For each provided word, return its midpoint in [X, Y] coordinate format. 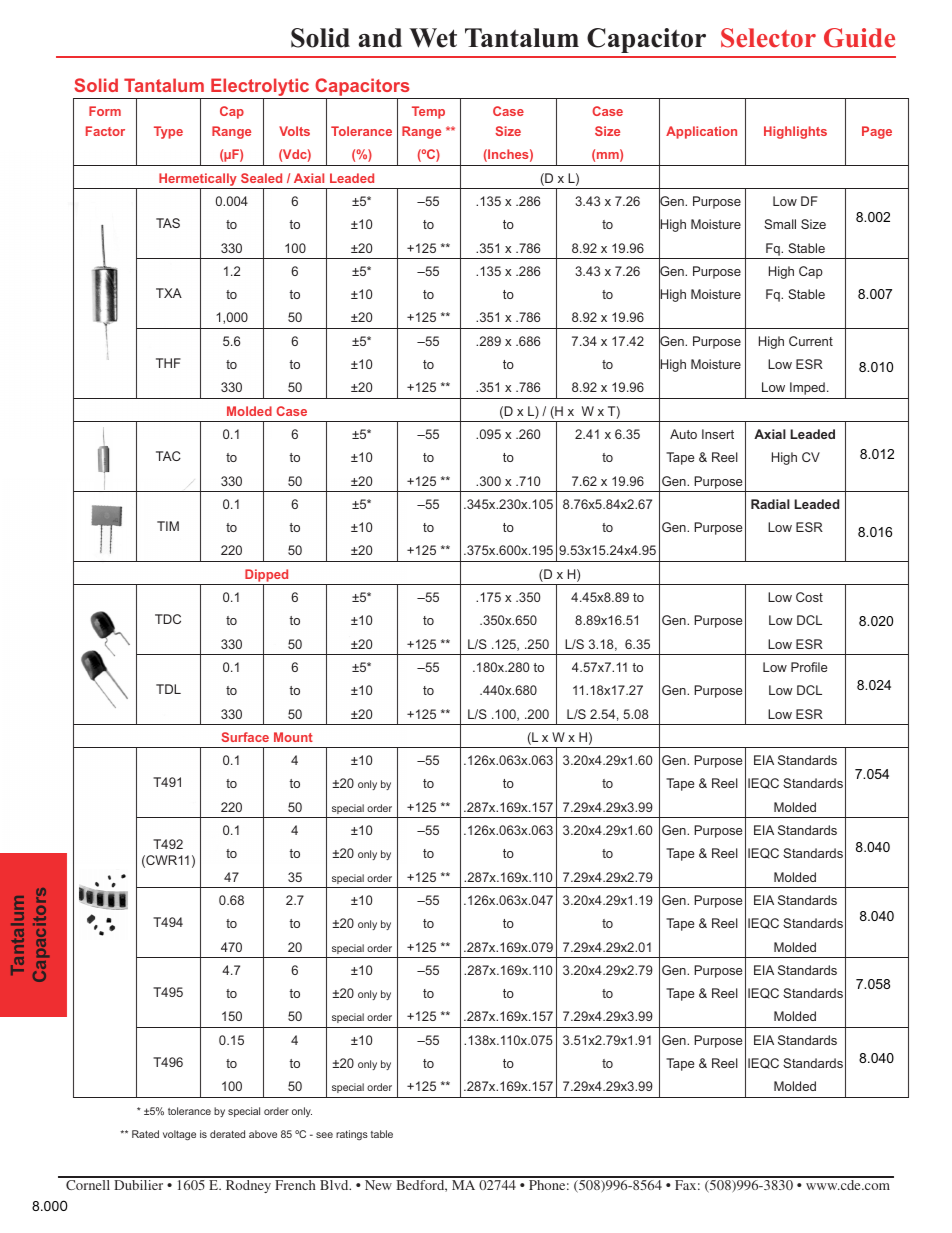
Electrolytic [260, 88]
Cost [809, 597]
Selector [768, 38]
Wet [433, 38]
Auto [683, 434]
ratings [352, 1135]
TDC [168, 619]
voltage [179, 1135]
